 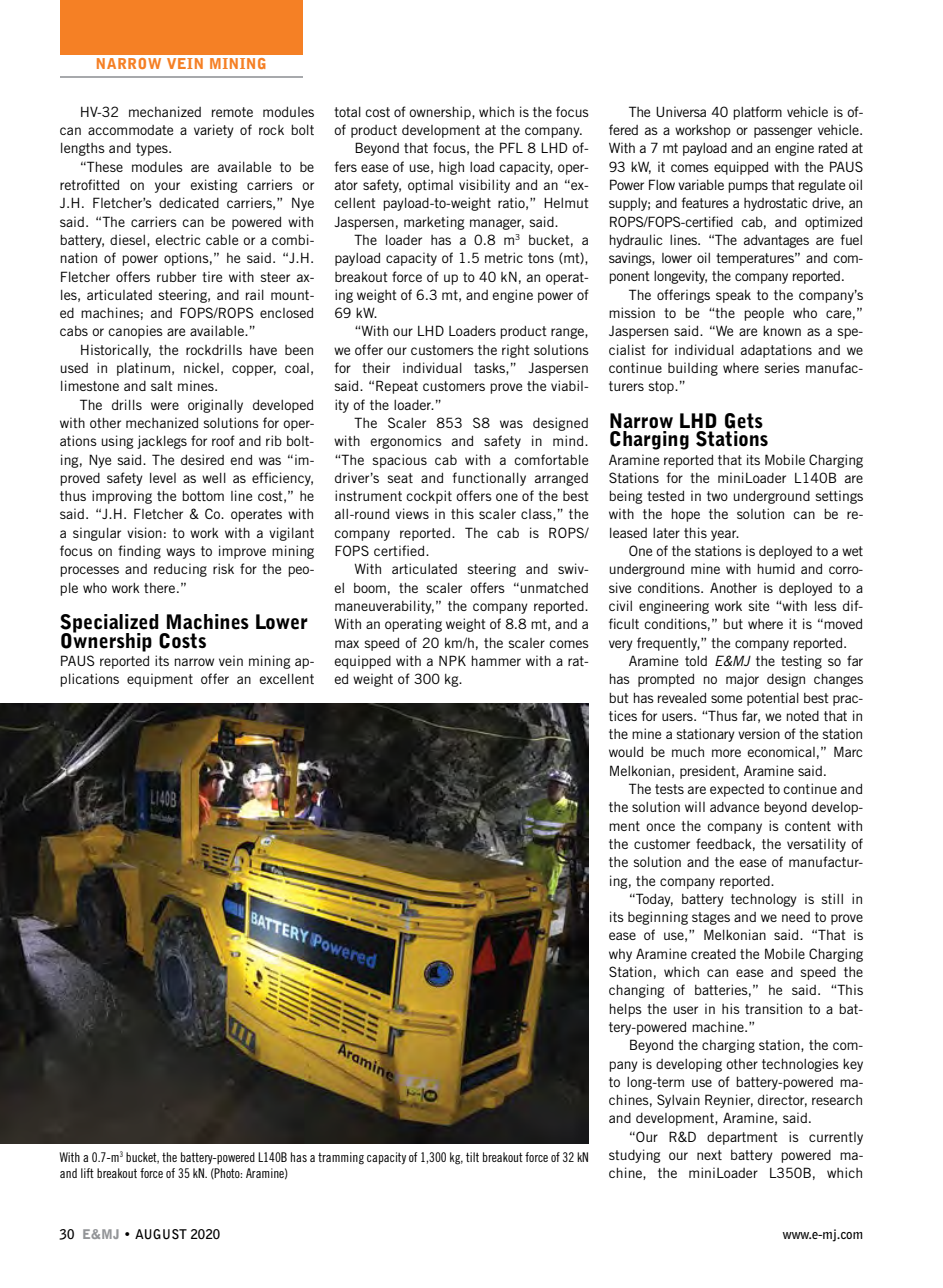 What do you see at coordinates (816, 845) in the screenshot?
I see `versatility` at bounding box center [816, 845].
